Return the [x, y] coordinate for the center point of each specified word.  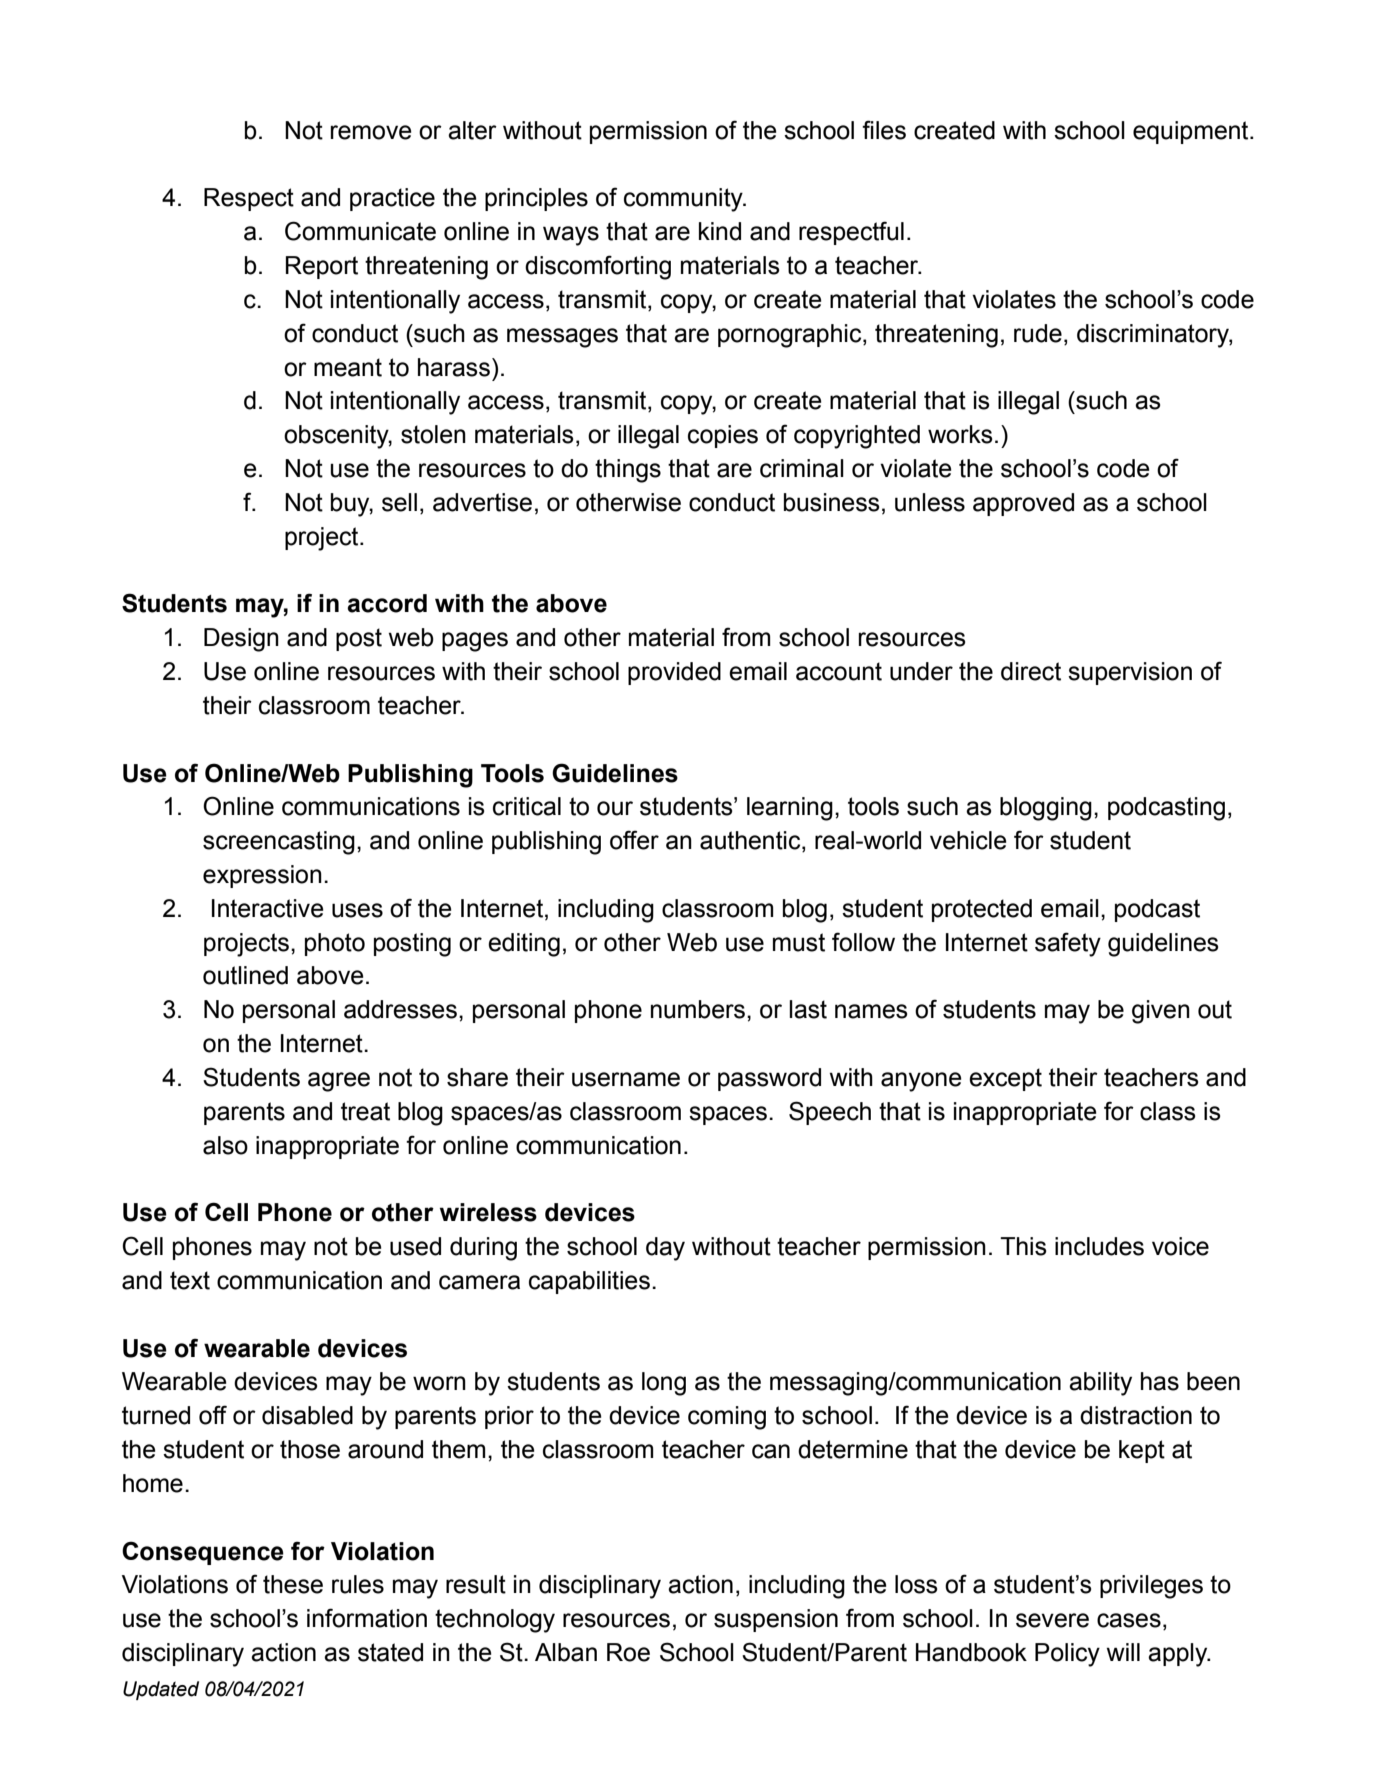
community [684, 200]
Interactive [268, 908]
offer [634, 840]
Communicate [360, 231]
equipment [1192, 132]
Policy [1067, 1655]
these [293, 1584]
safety [1068, 944]
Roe [628, 1652]
